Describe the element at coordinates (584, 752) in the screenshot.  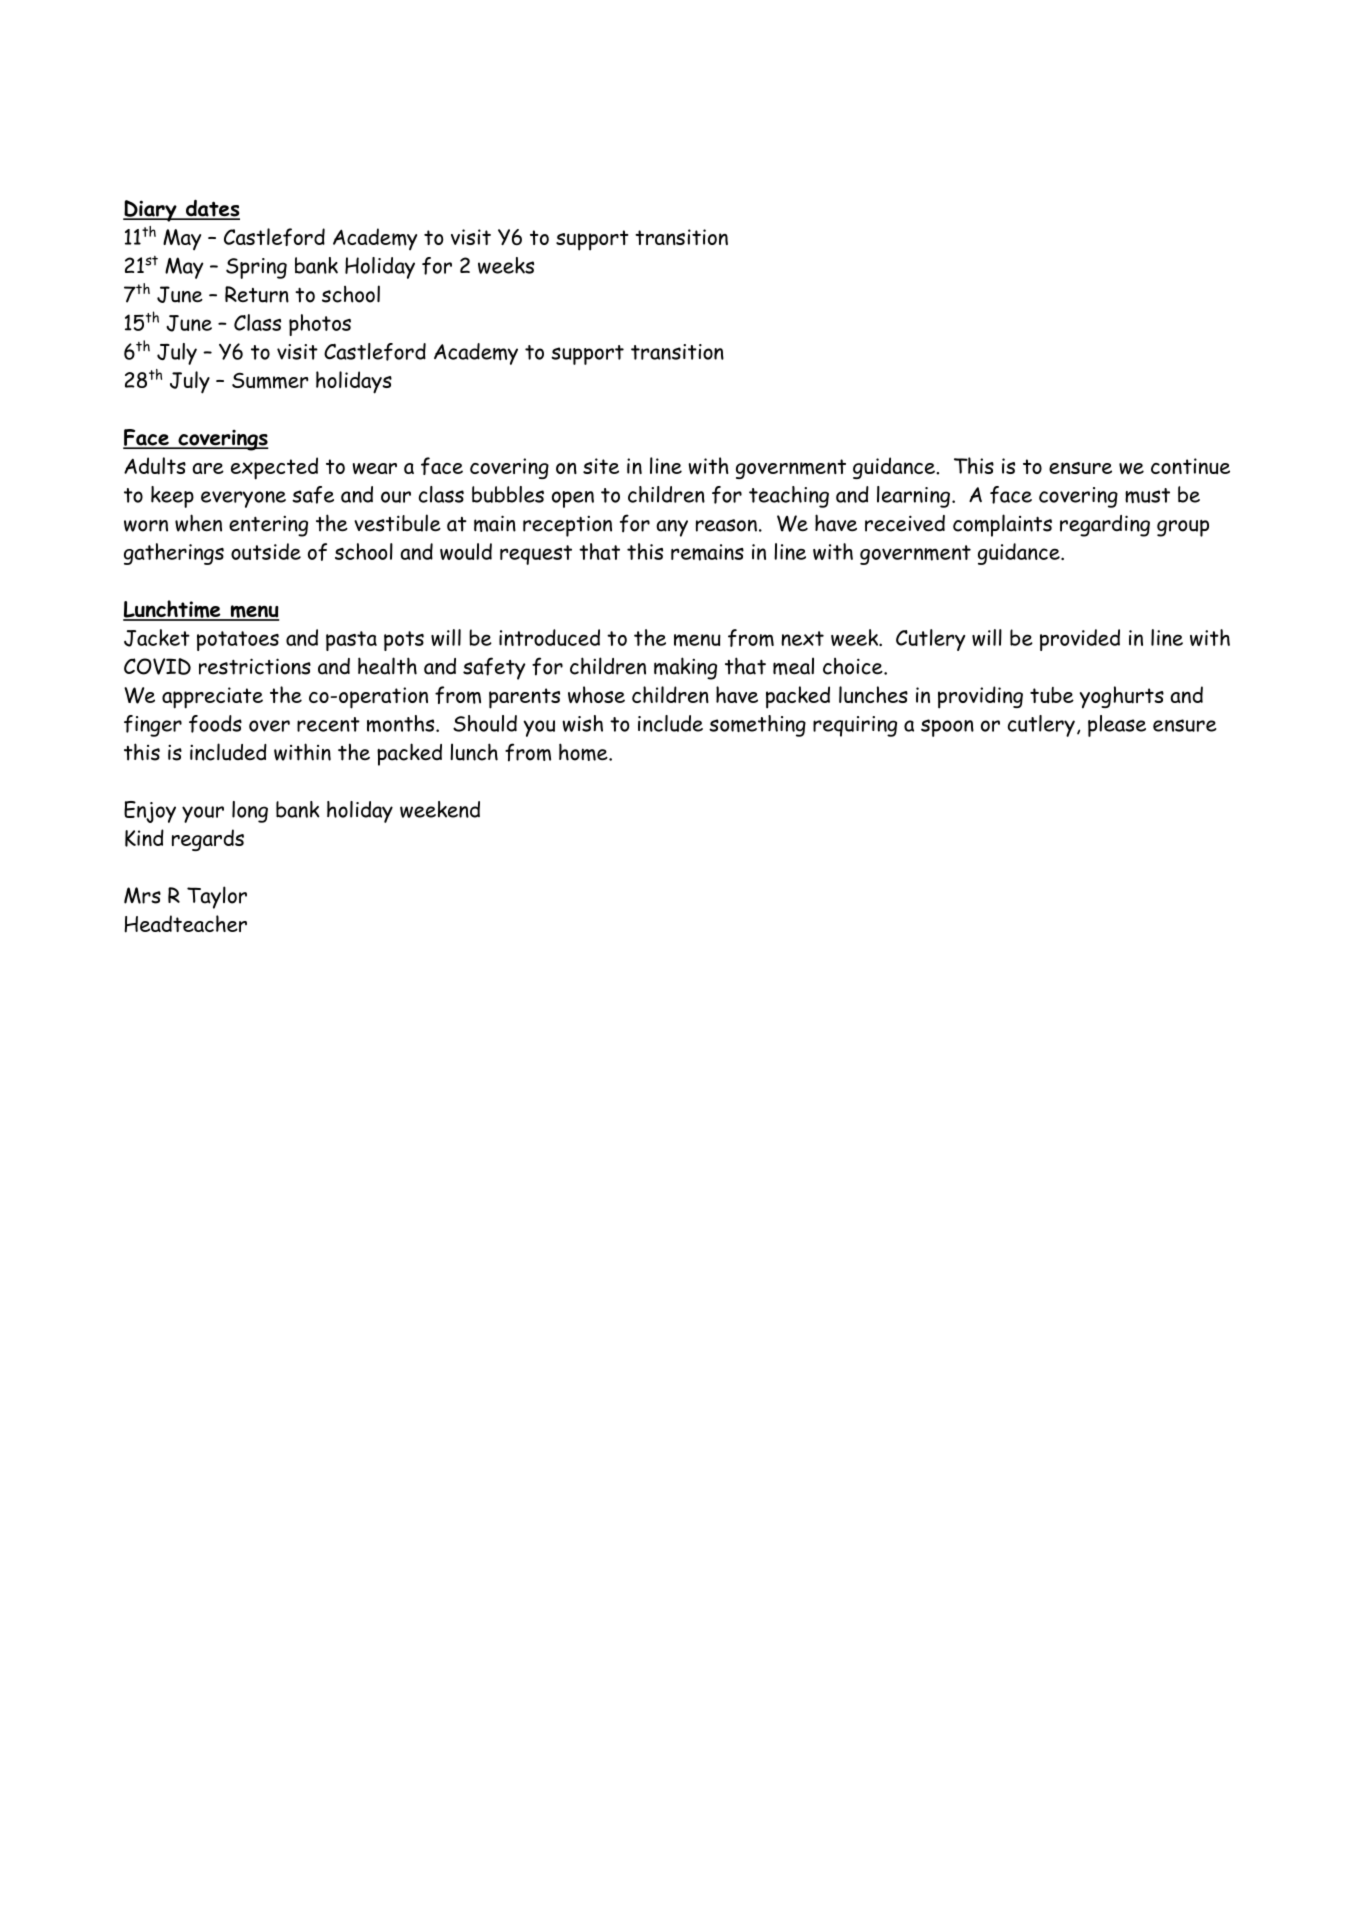
I see `home` at that location.
